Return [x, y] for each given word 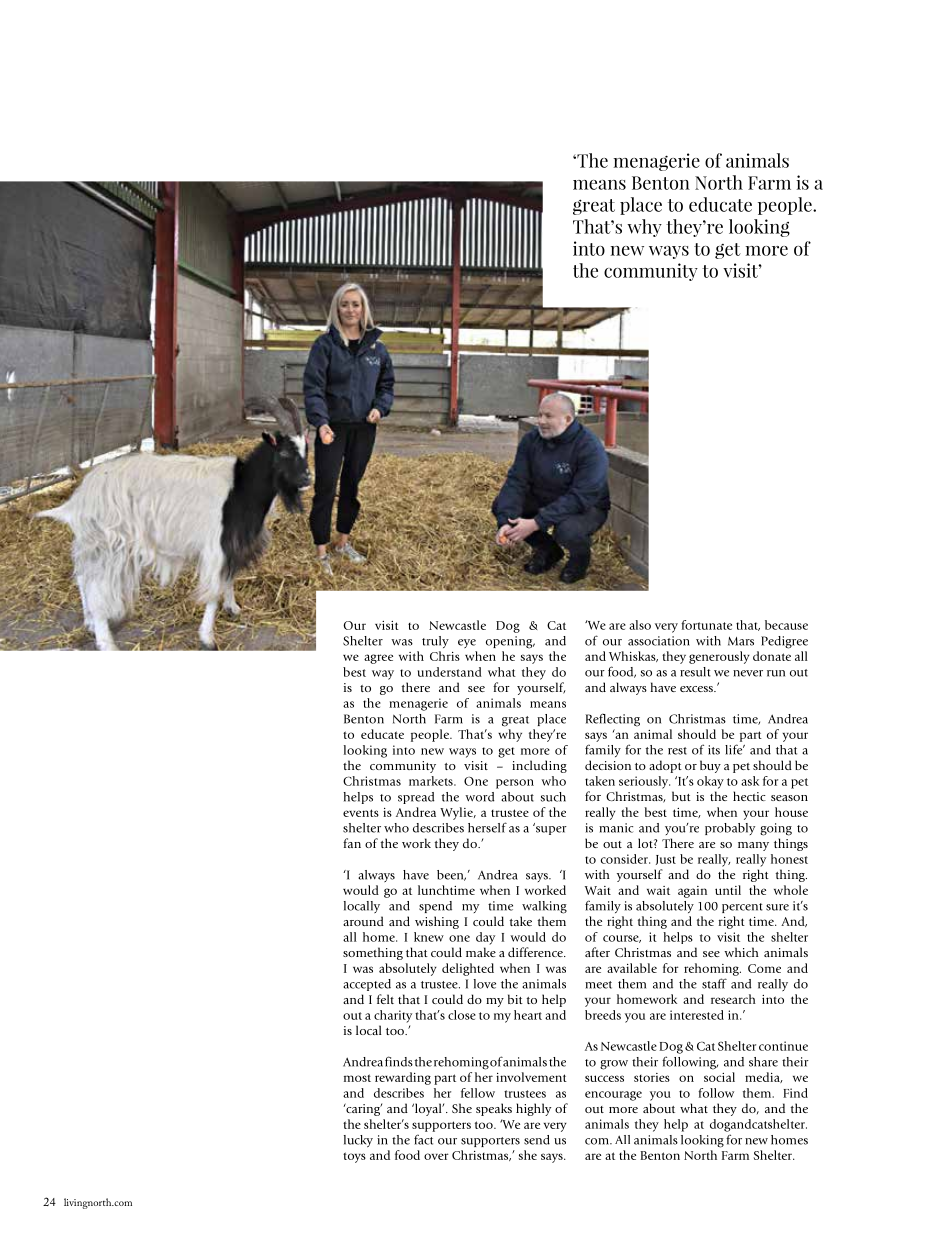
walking [544, 907]
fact [423, 1139]
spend [435, 907]
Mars [741, 641]
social [719, 1077]
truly [435, 642]
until [728, 890]
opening [510, 642]
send [537, 1140]
